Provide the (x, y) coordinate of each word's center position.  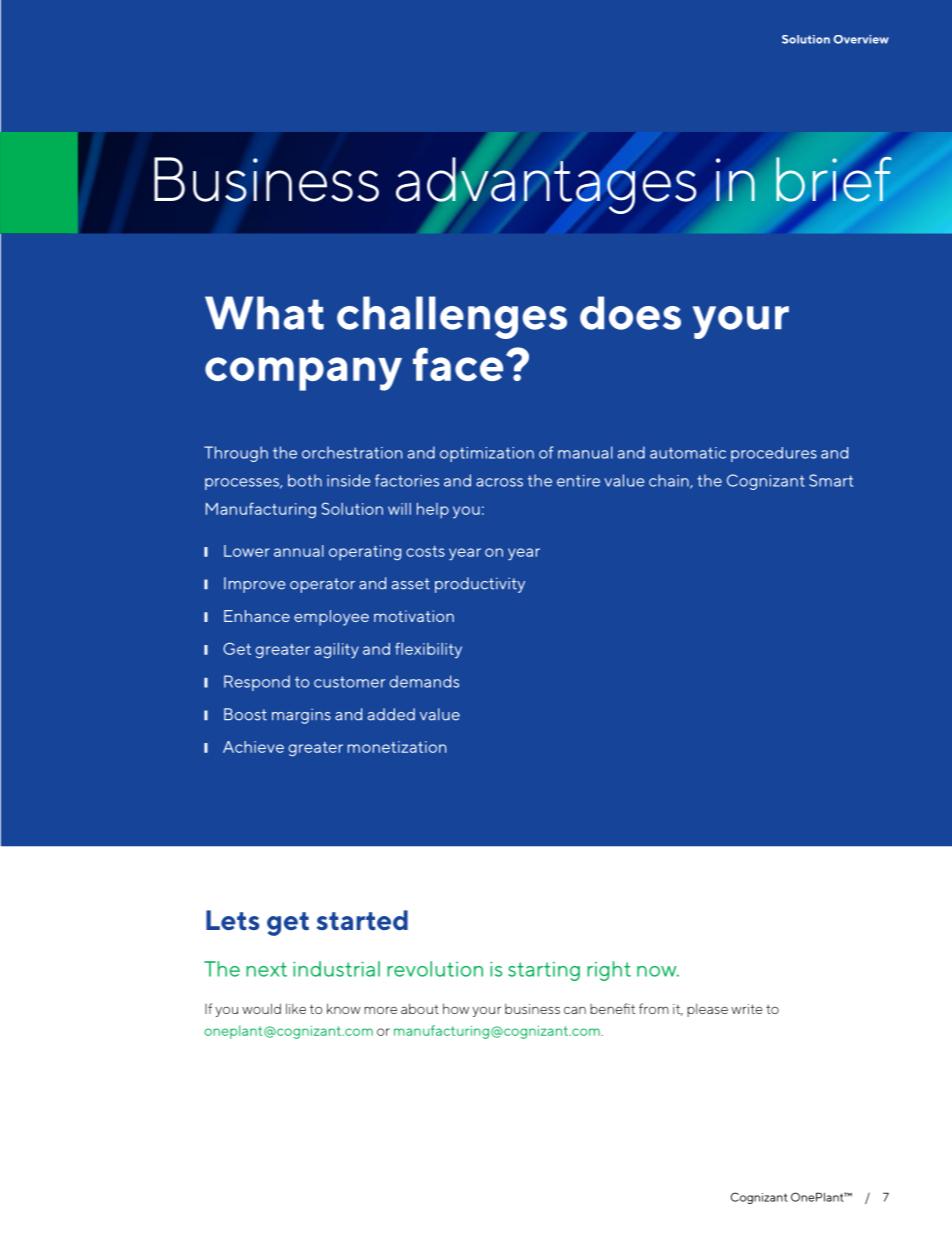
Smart (831, 480)
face (458, 364)
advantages (546, 184)
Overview (861, 39)
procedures (774, 454)
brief (834, 179)
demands (424, 681)
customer (349, 682)
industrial (336, 969)
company (303, 374)
